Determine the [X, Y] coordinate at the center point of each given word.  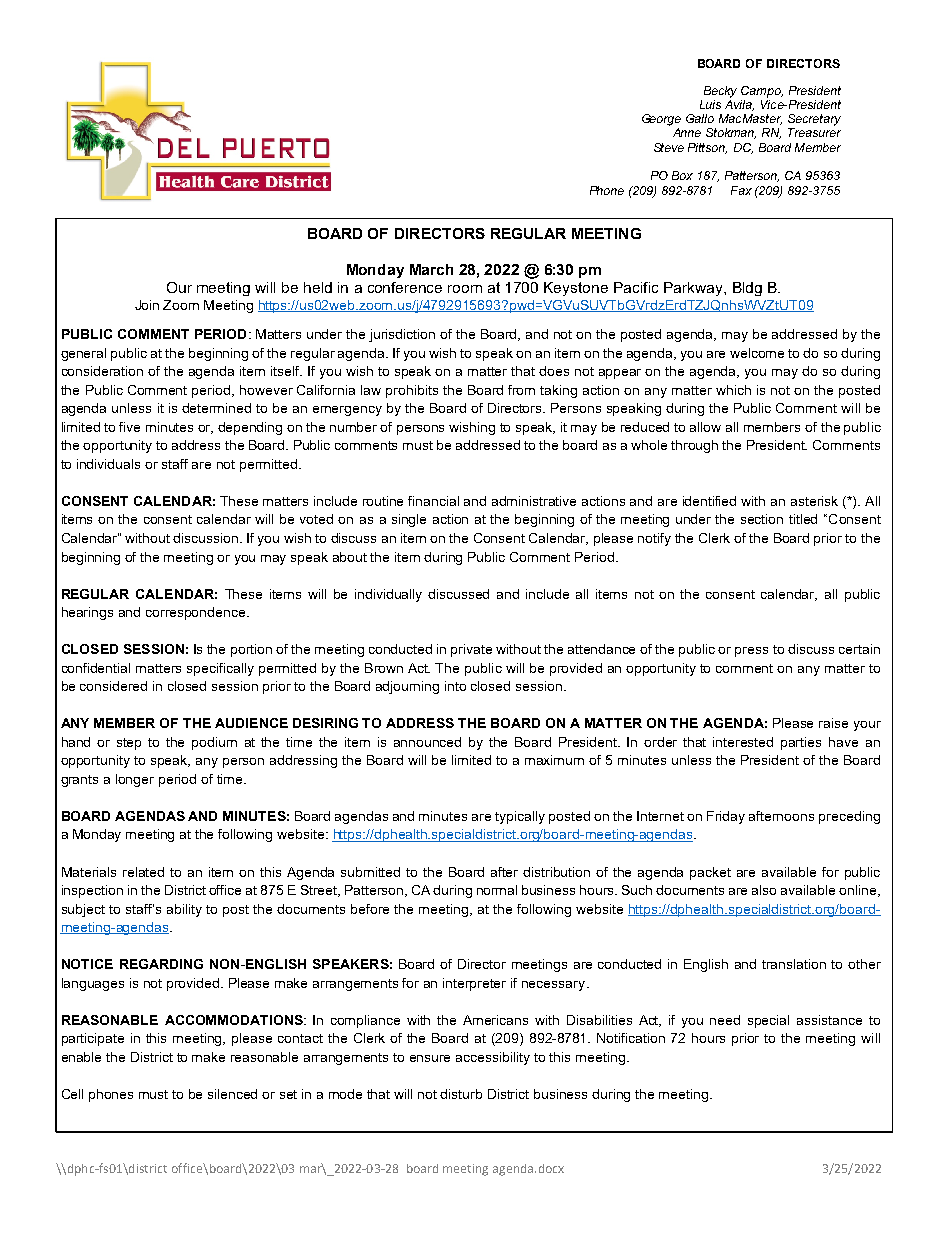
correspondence [197, 613]
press [751, 652]
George [661, 120]
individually [388, 595]
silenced [232, 1094]
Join [147, 305]
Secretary [814, 120]
